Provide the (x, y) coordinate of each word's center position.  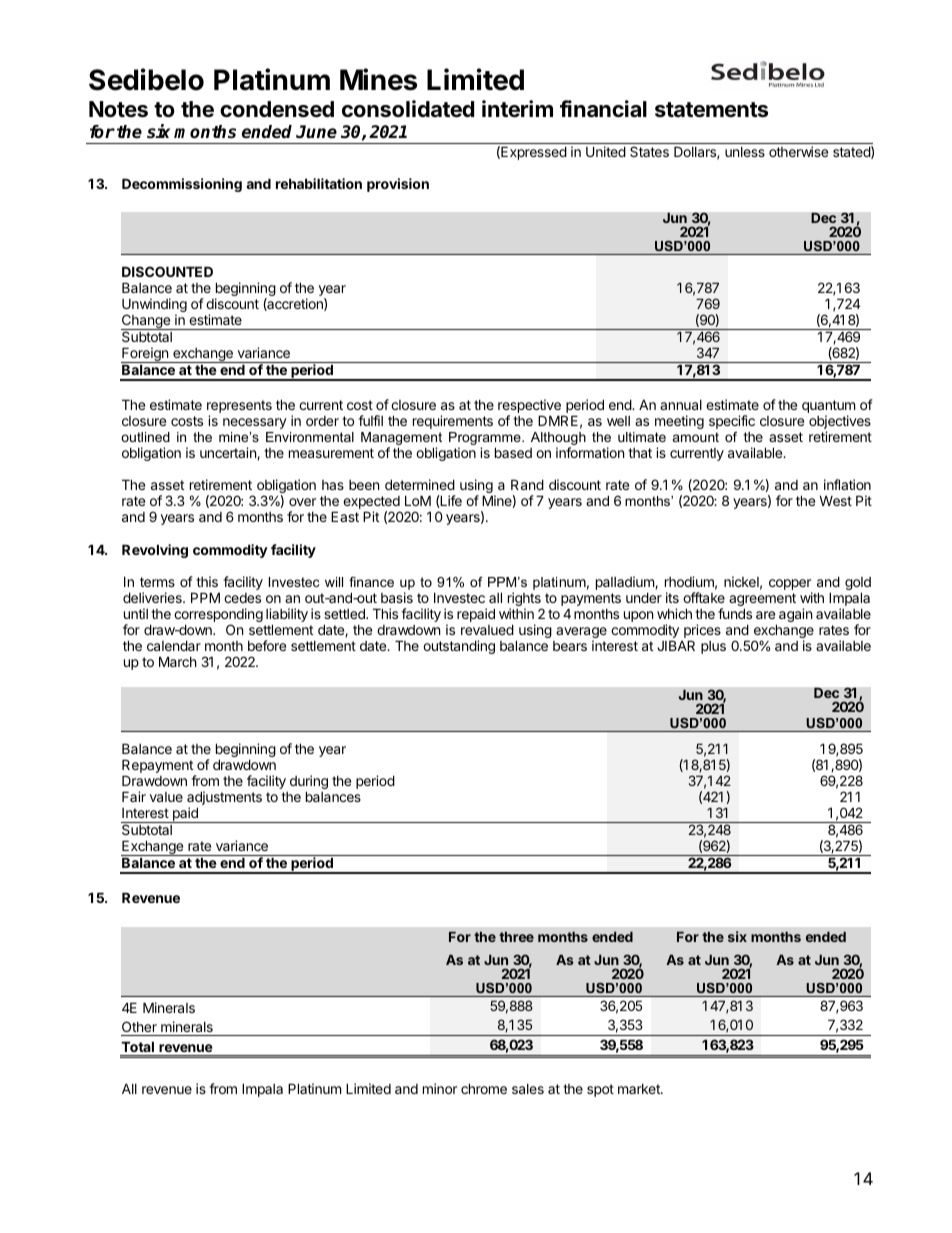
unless (745, 152)
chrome (484, 1088)
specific (732, 422)
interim (517, 109)
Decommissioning (182, 185)
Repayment (158, 767)
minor (440, 1088)
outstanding (459, 647)
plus (713, 647)
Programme (486, 440)
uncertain (229, 453)
